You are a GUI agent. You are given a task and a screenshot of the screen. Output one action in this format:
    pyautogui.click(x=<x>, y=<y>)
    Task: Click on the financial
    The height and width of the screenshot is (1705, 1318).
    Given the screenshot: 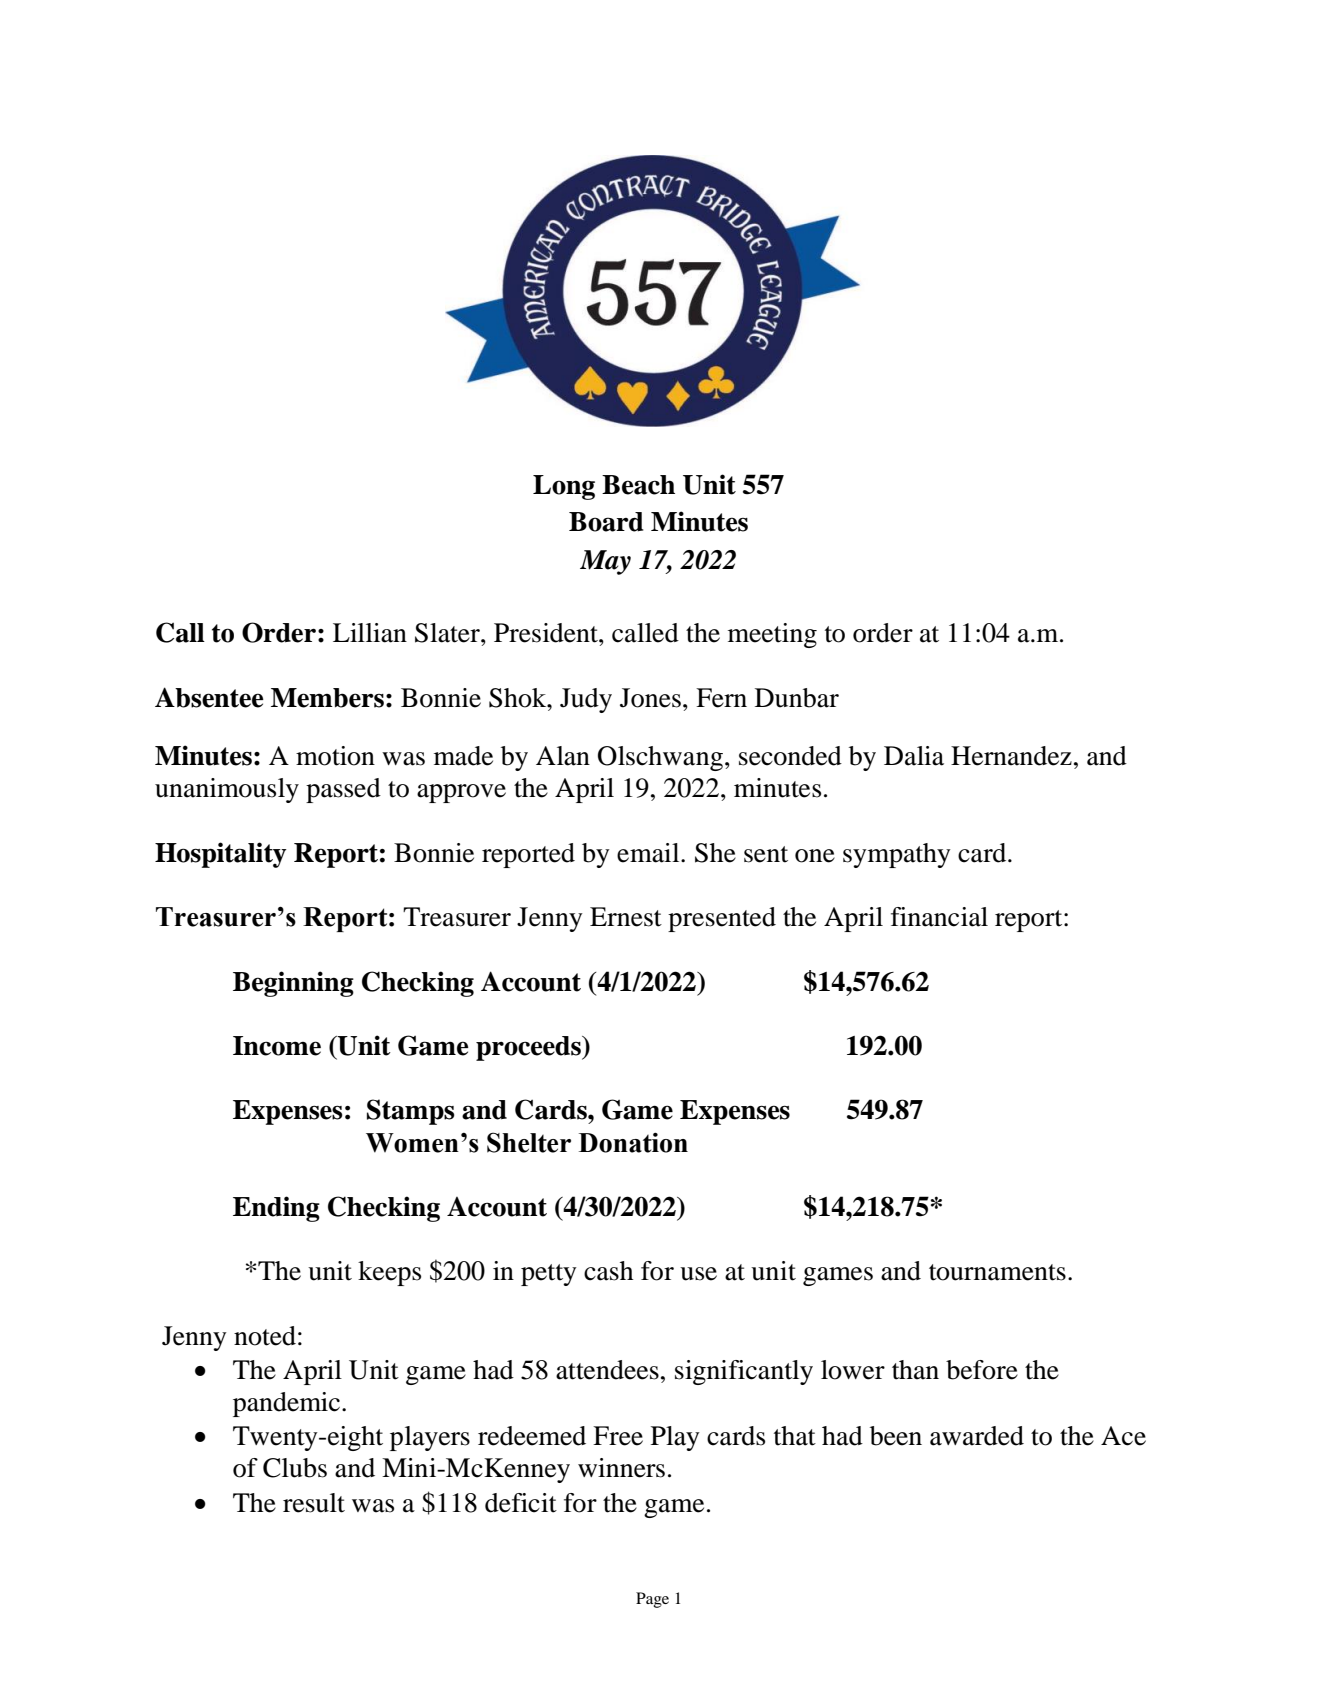 What is the action you would take?
    pyautogui.click(x=939, y=917)
